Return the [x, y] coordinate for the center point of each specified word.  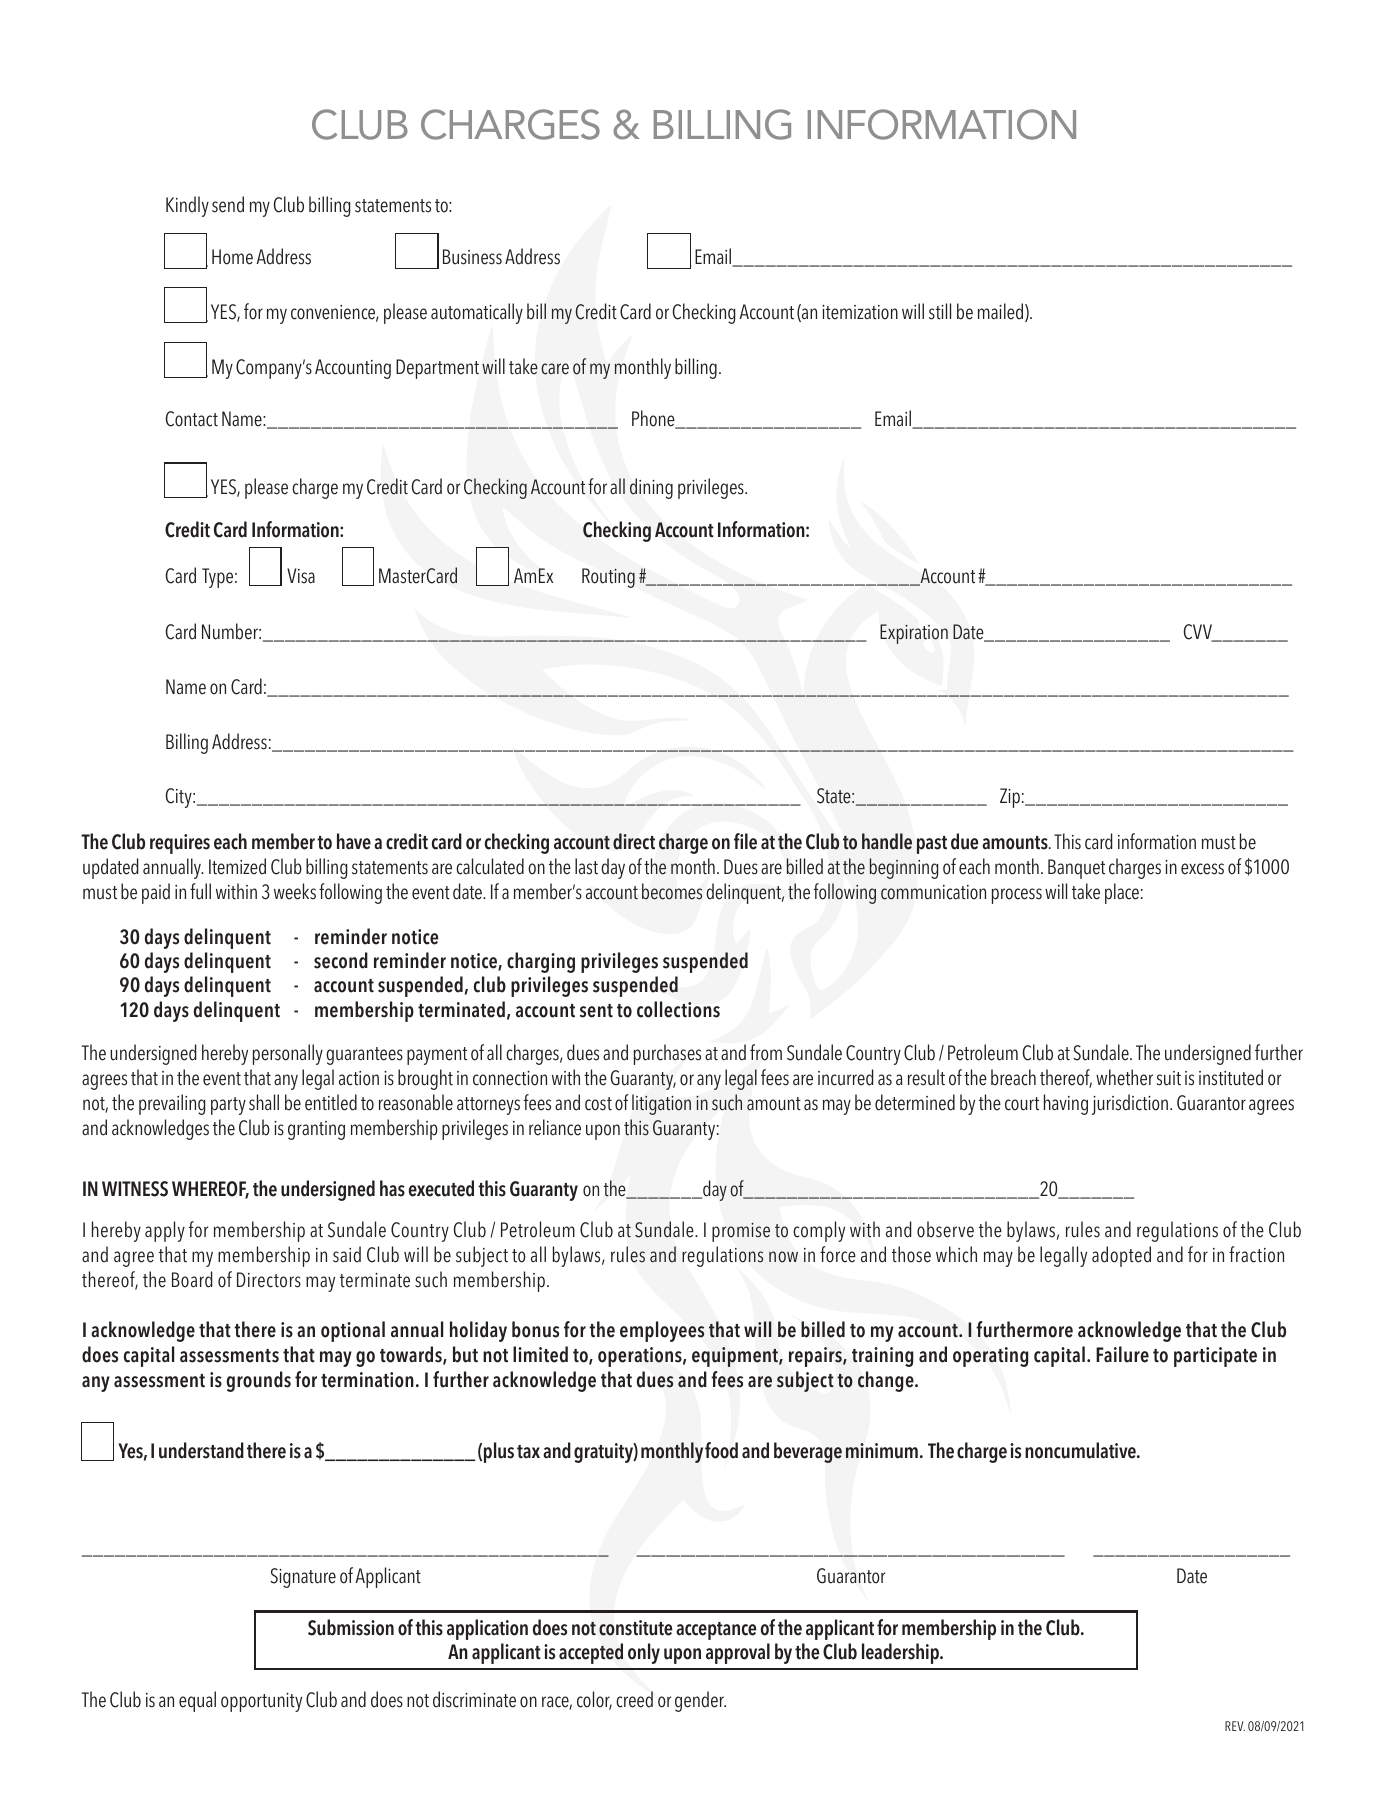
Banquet [1076, 869]
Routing [608, 578]
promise [741, 1232]
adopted [1121, 1256]
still [940, 311]
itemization [860, 312]
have [354, 841]
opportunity [261, 1702]
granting [316, 1130]
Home [232, 257]
